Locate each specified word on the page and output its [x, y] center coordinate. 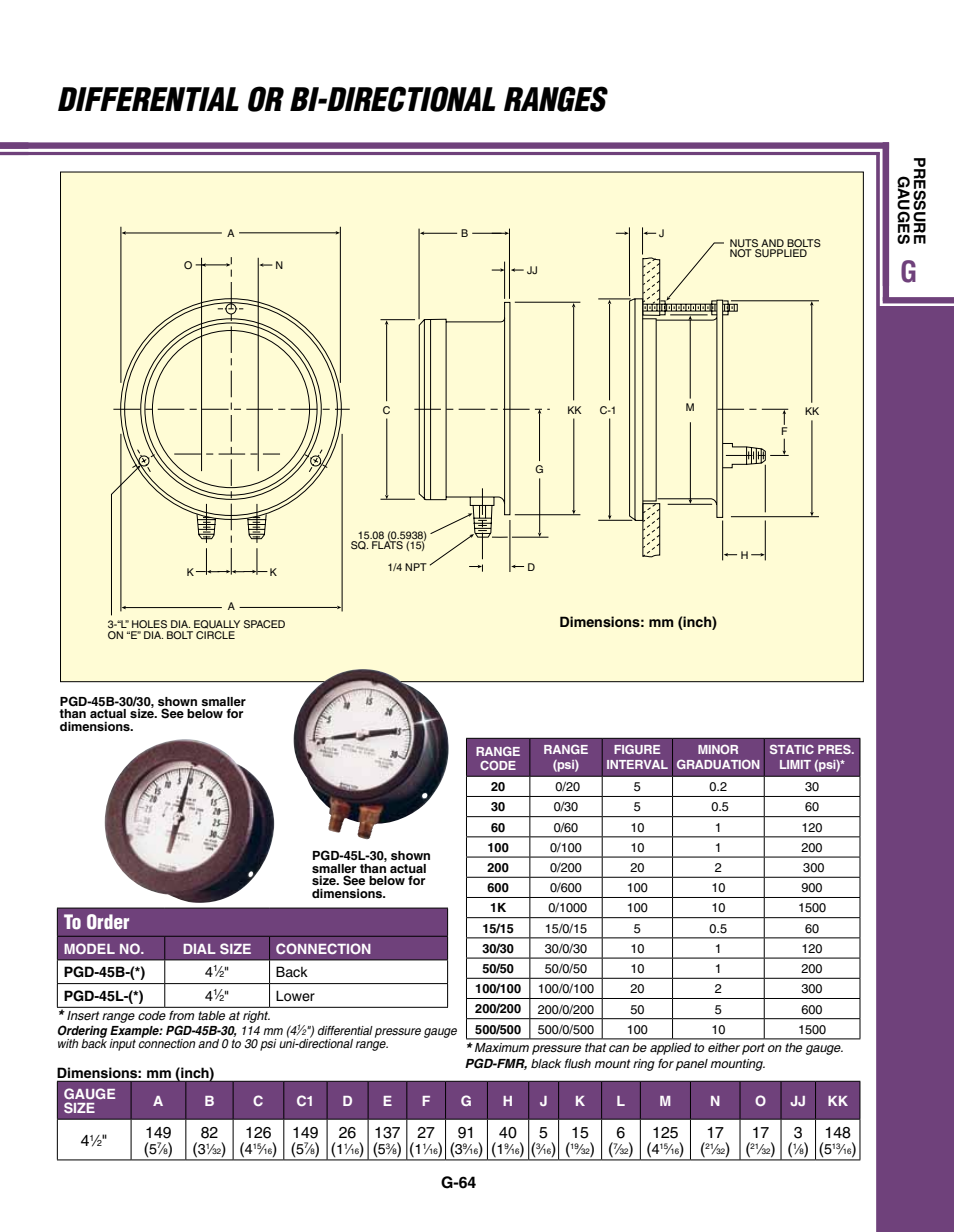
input [122, 1045]
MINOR [718, 749]
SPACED [264, 624]
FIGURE [637, 749]
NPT [416, 567]
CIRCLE [215, 635]
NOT [741, 253]
